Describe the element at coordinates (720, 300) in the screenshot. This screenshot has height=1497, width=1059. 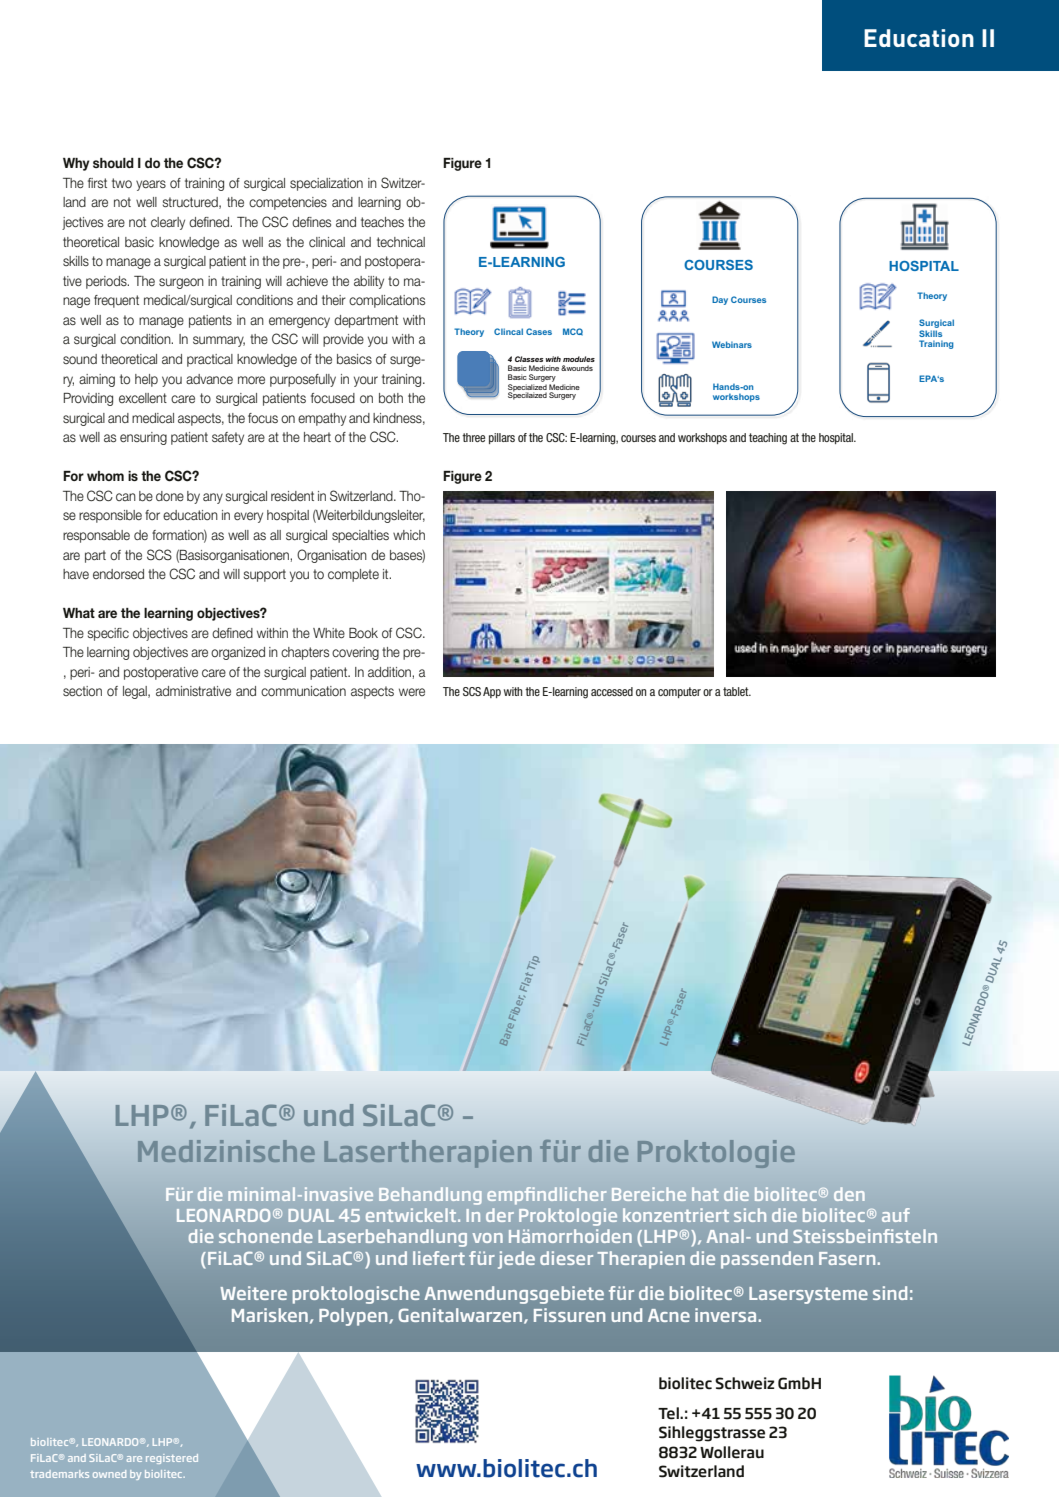
I see `Day` at that location.
